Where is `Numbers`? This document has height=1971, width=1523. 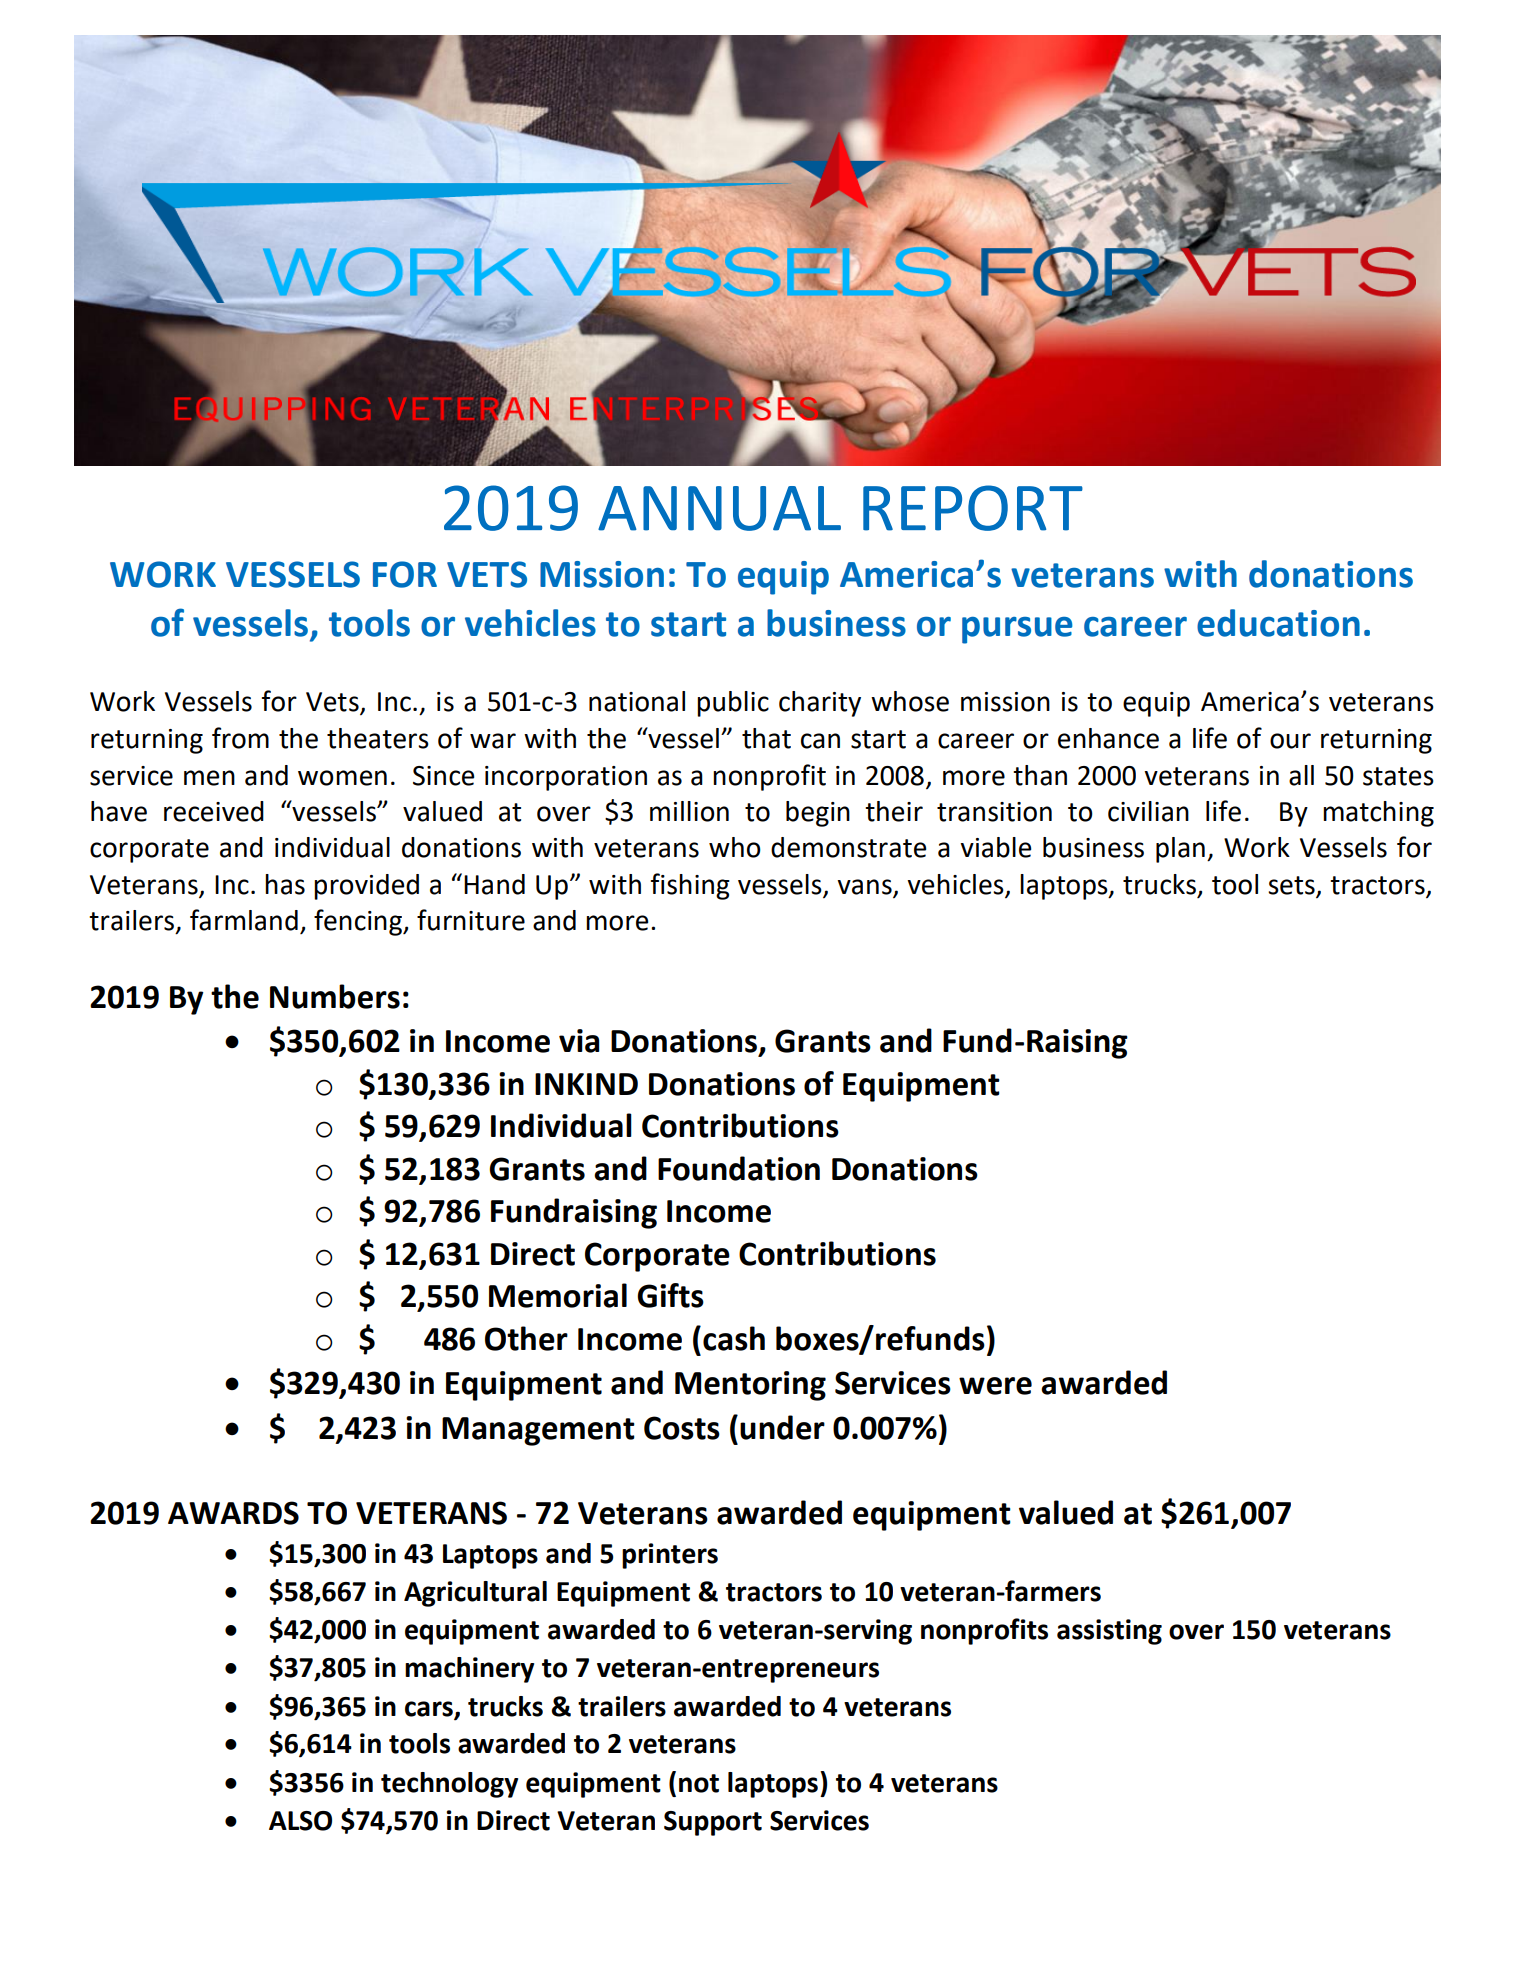 Numbers is located at coordinates (335, 996).
